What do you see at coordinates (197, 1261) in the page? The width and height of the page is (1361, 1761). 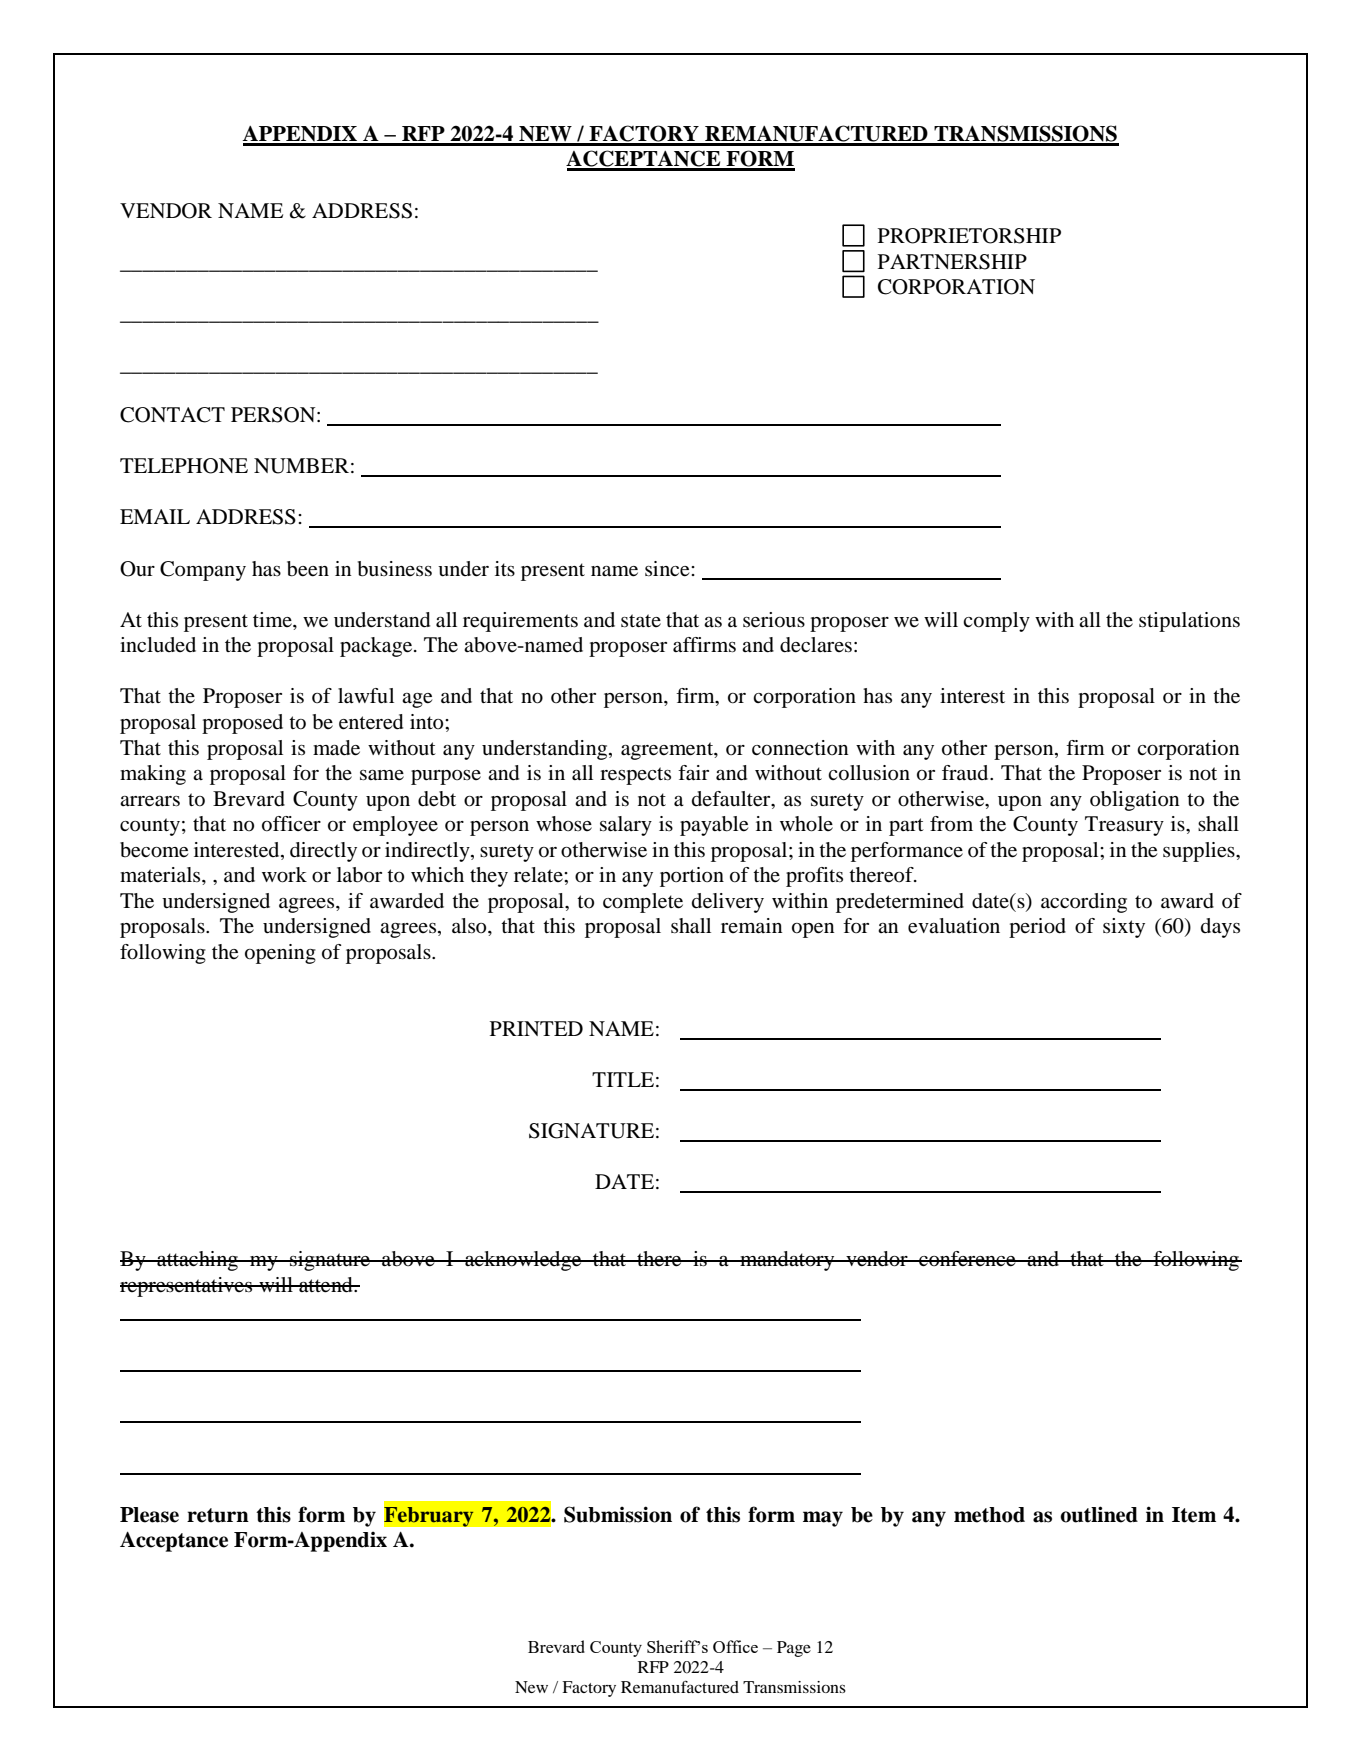 I see `attaching` at bounding box center [197, 1261].
